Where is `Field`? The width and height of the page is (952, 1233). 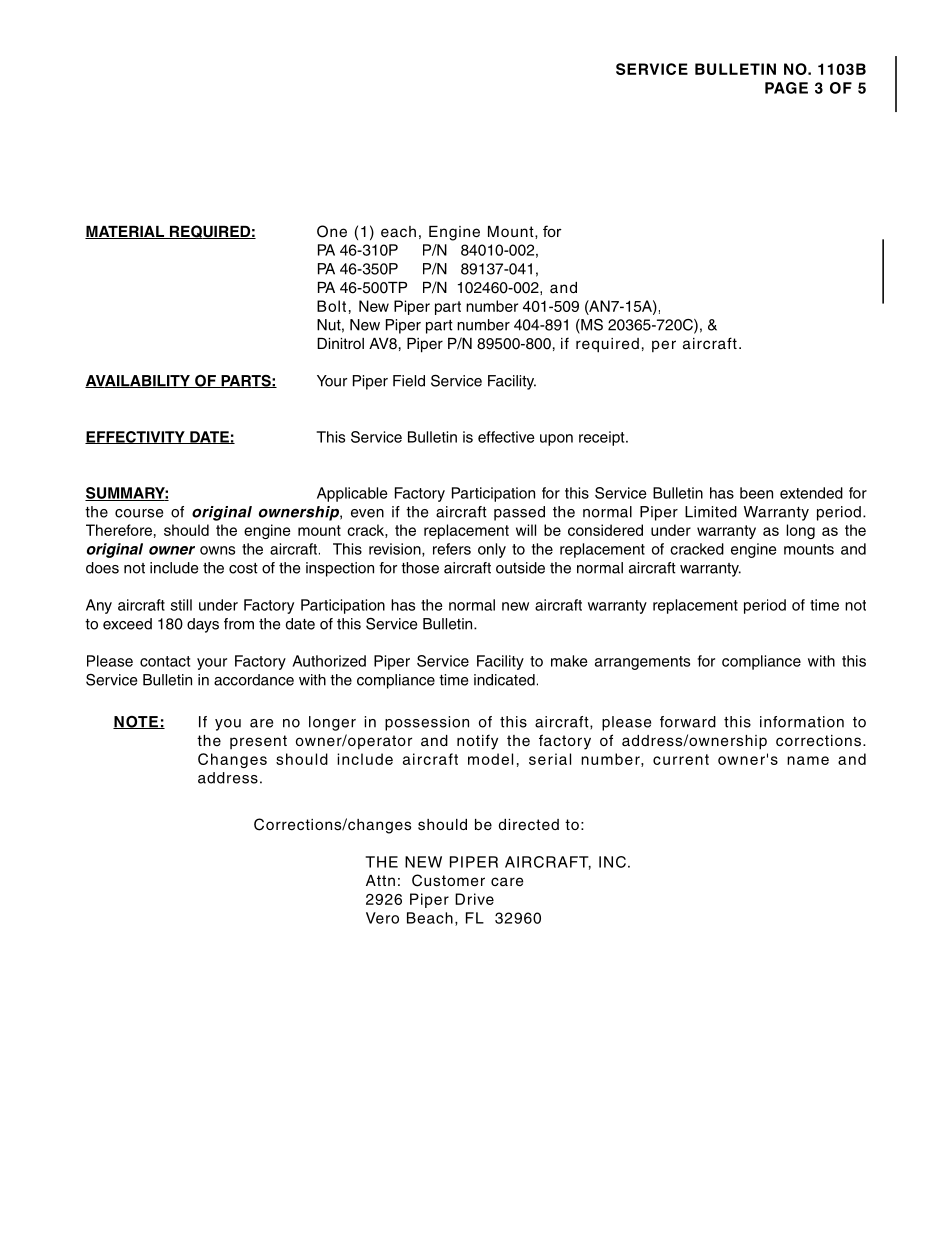
Field is located at coordinates (409, 381).
